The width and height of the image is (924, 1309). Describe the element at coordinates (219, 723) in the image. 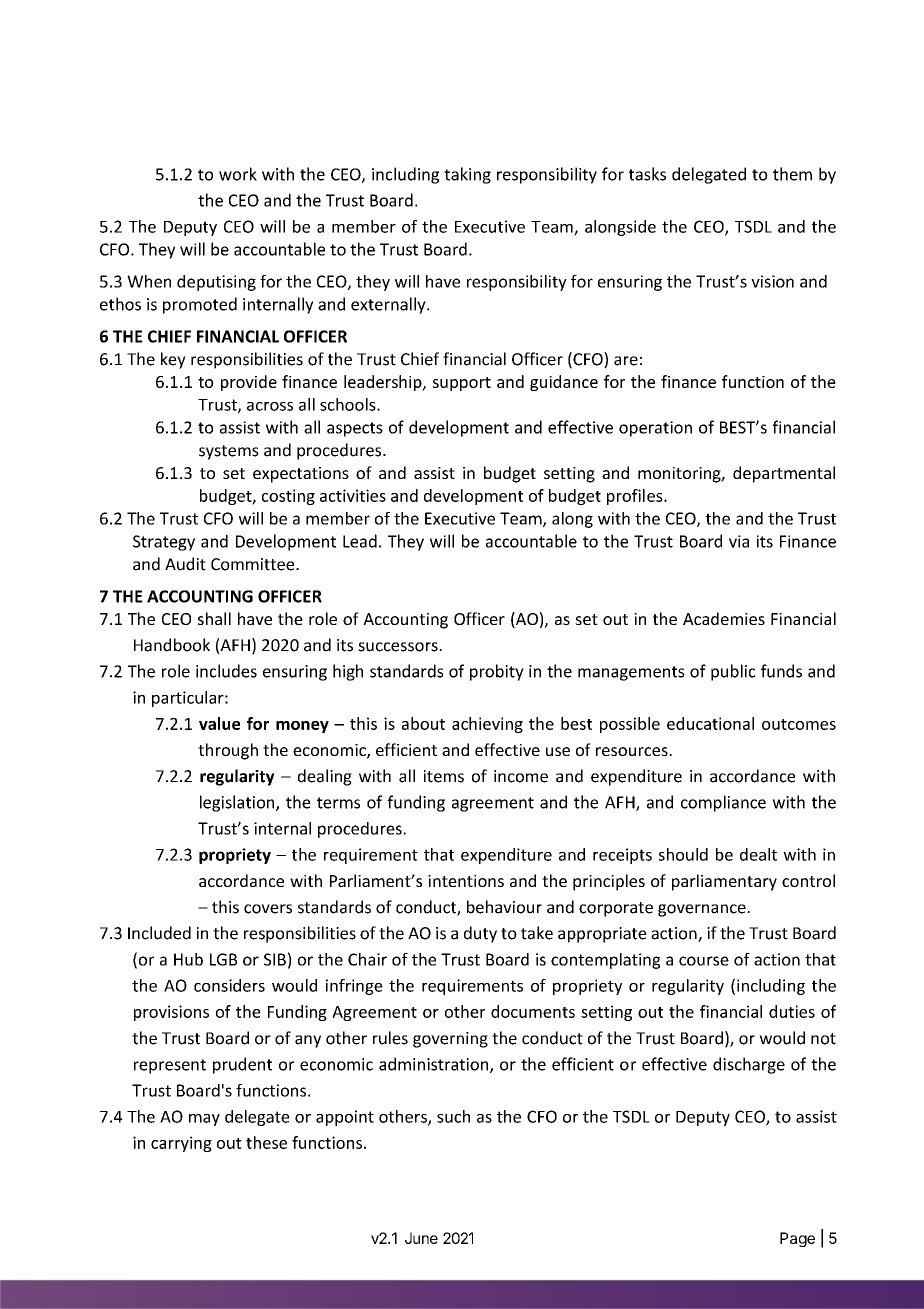

I see `value` at that location.
